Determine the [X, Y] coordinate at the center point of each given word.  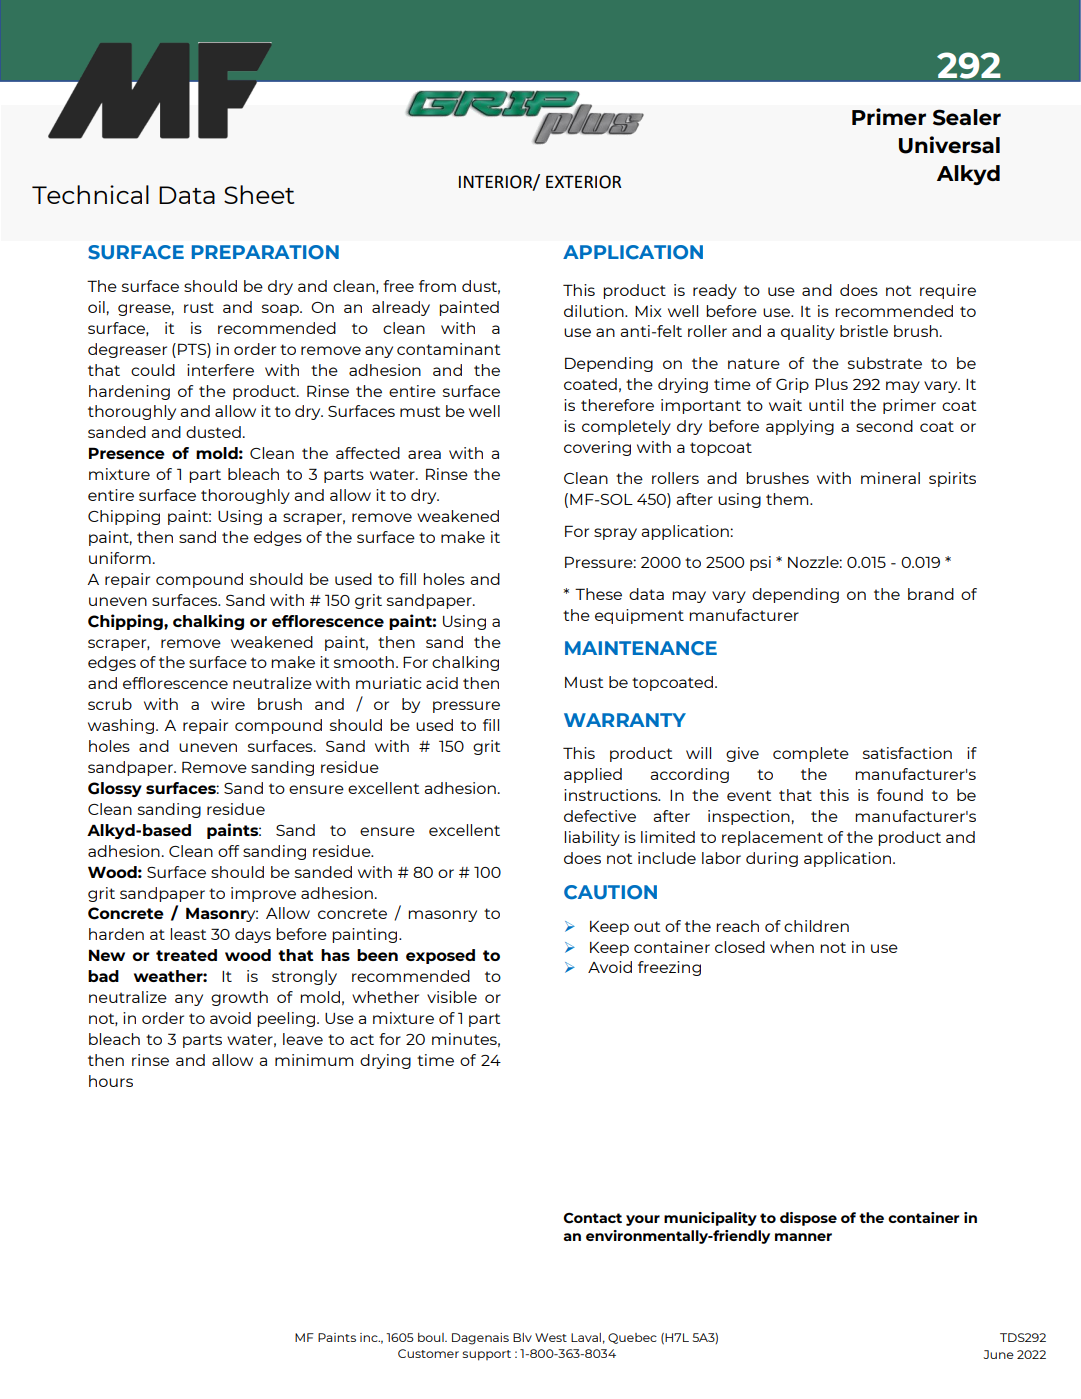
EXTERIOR [584, 182]
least [188, 934]
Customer [428, 1353]
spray [615, 534]
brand [931, 594]
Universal [949, 145]
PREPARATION [265, 252]
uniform [120, 558]
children [816, 926]
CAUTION [610, 892]
